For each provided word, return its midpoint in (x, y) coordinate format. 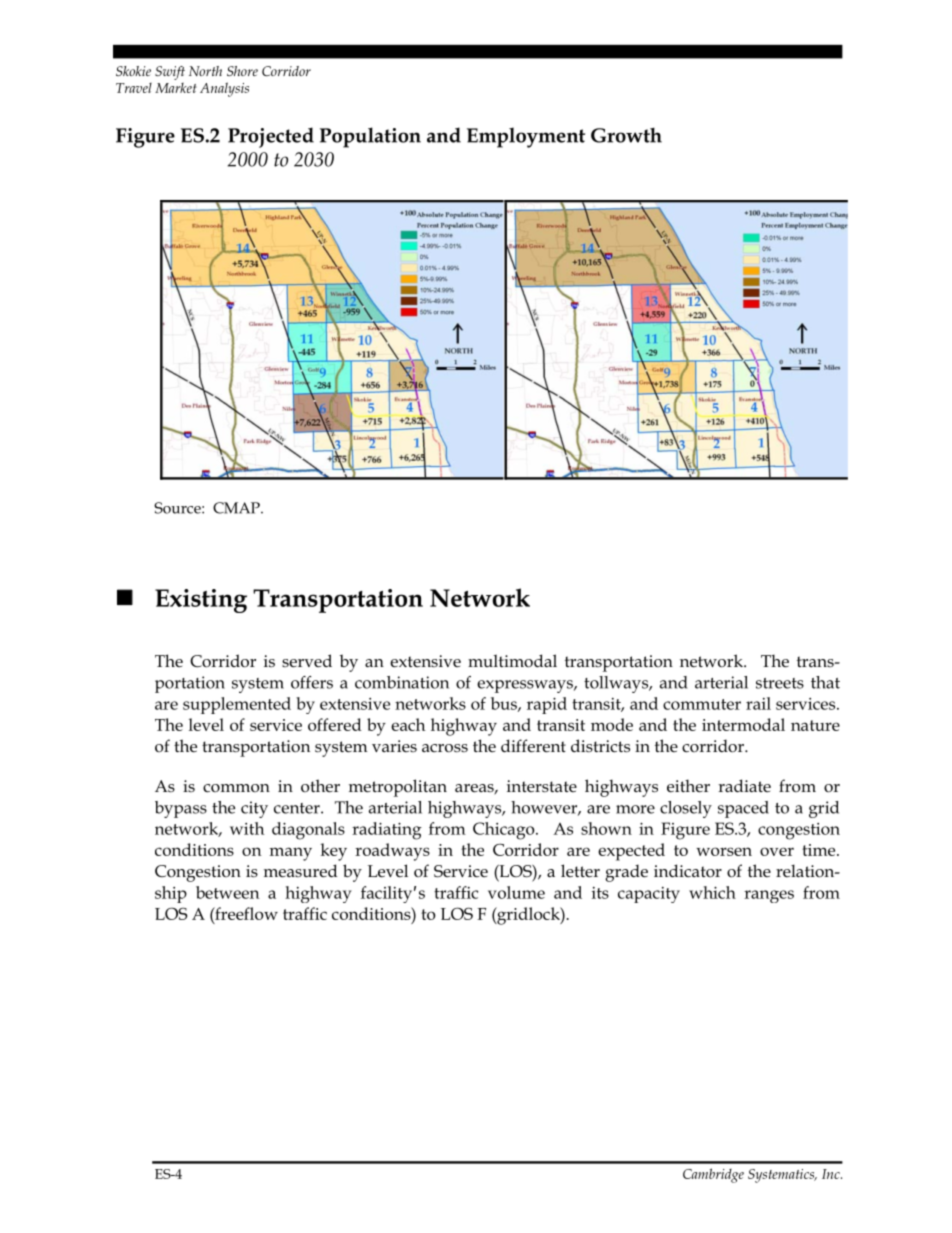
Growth (626, 135)
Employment (526, 137)
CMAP (237, 508)
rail (758, 703)
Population (370, 137)
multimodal (512, 661)
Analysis (224, 89)
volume (516, 892)
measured (300, 871)
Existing (201, 601)
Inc (832, 1174)
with (247, 828)
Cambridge (713, 1175)
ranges (769, 896)
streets (780, 683)
